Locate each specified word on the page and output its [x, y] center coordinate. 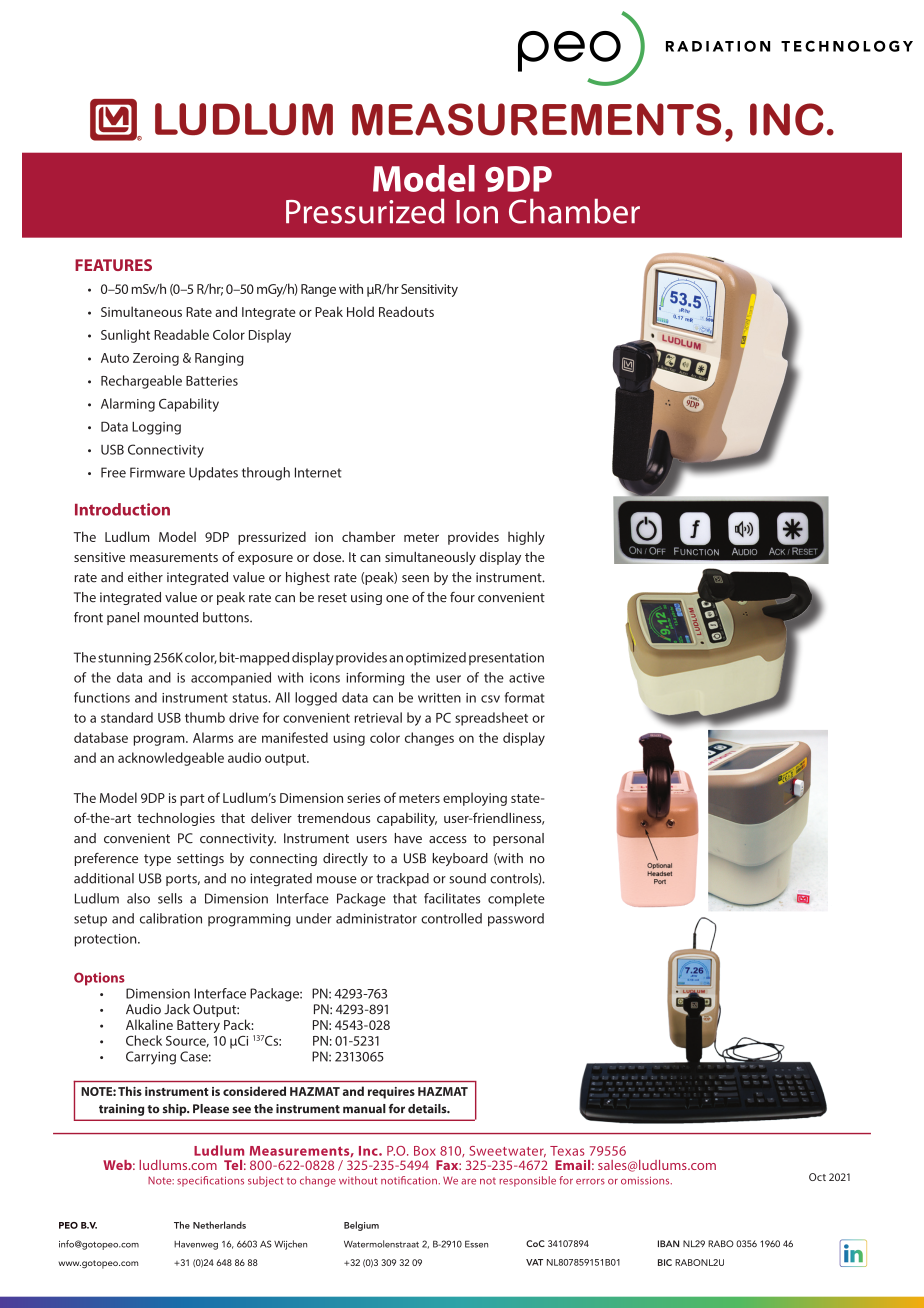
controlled [451, 918]
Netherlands [219, 1225]
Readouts [406, 311]
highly [526, 538]
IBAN [668, 1243]
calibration [171, 918]
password [516, 919]
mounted [171, 617]
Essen [476, 1244]
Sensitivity [429, 290]
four [462, 597]
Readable [181, 334]
